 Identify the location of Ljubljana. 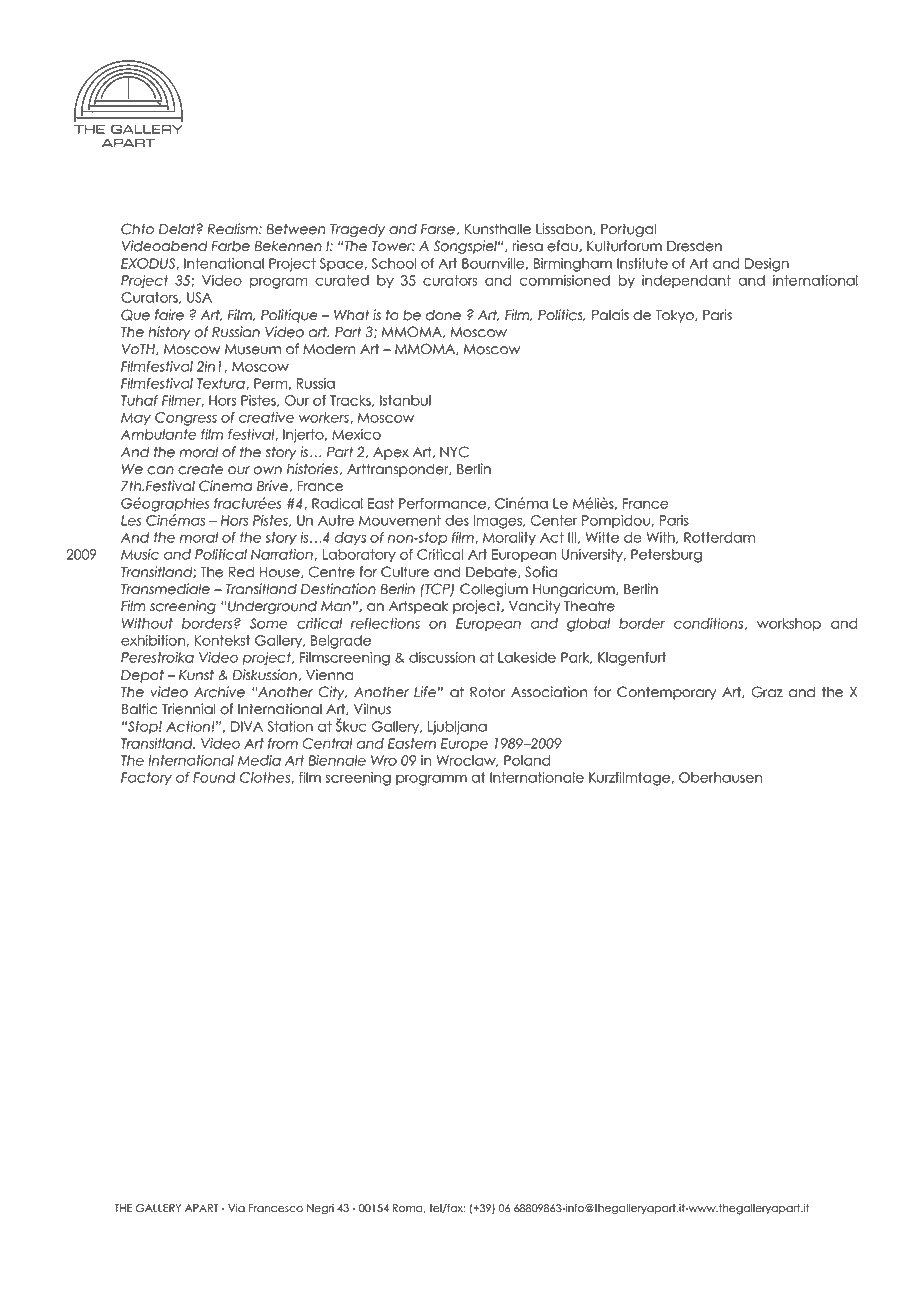
(457, 728).
